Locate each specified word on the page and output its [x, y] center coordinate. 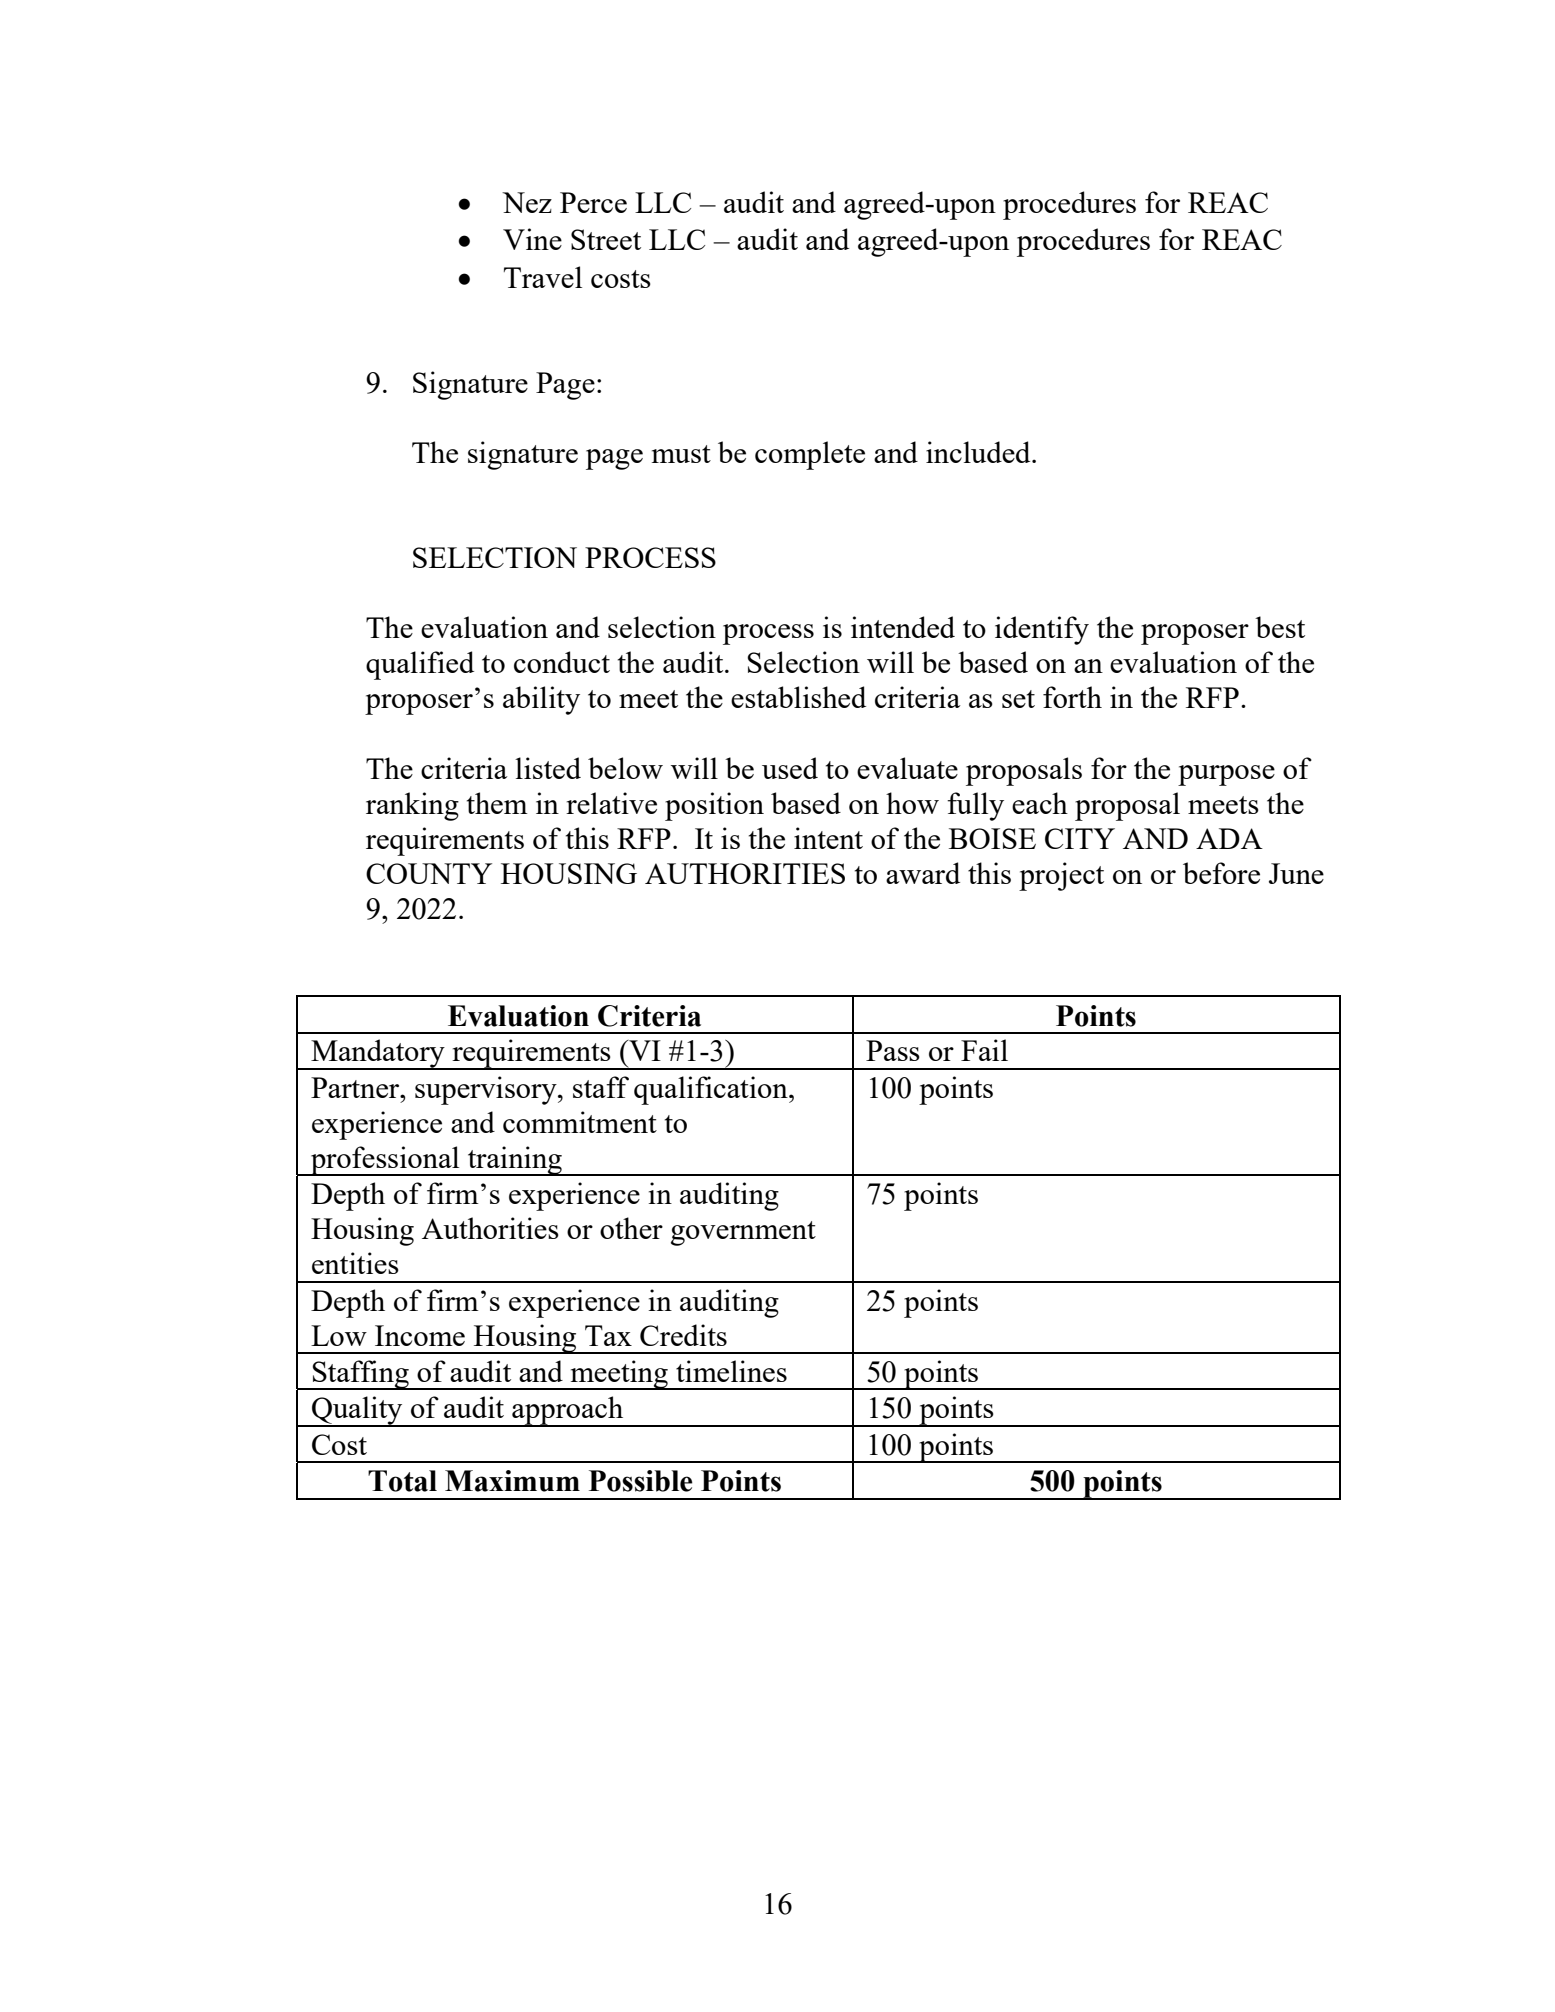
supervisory [487, 1090]
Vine [532, 239]
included [979, 452]
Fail [984, 1050]
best [1280, 627]
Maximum [512, 1481]
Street [606, 239]
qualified [420, 665]
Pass [893, 1050]
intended [903, 627]
